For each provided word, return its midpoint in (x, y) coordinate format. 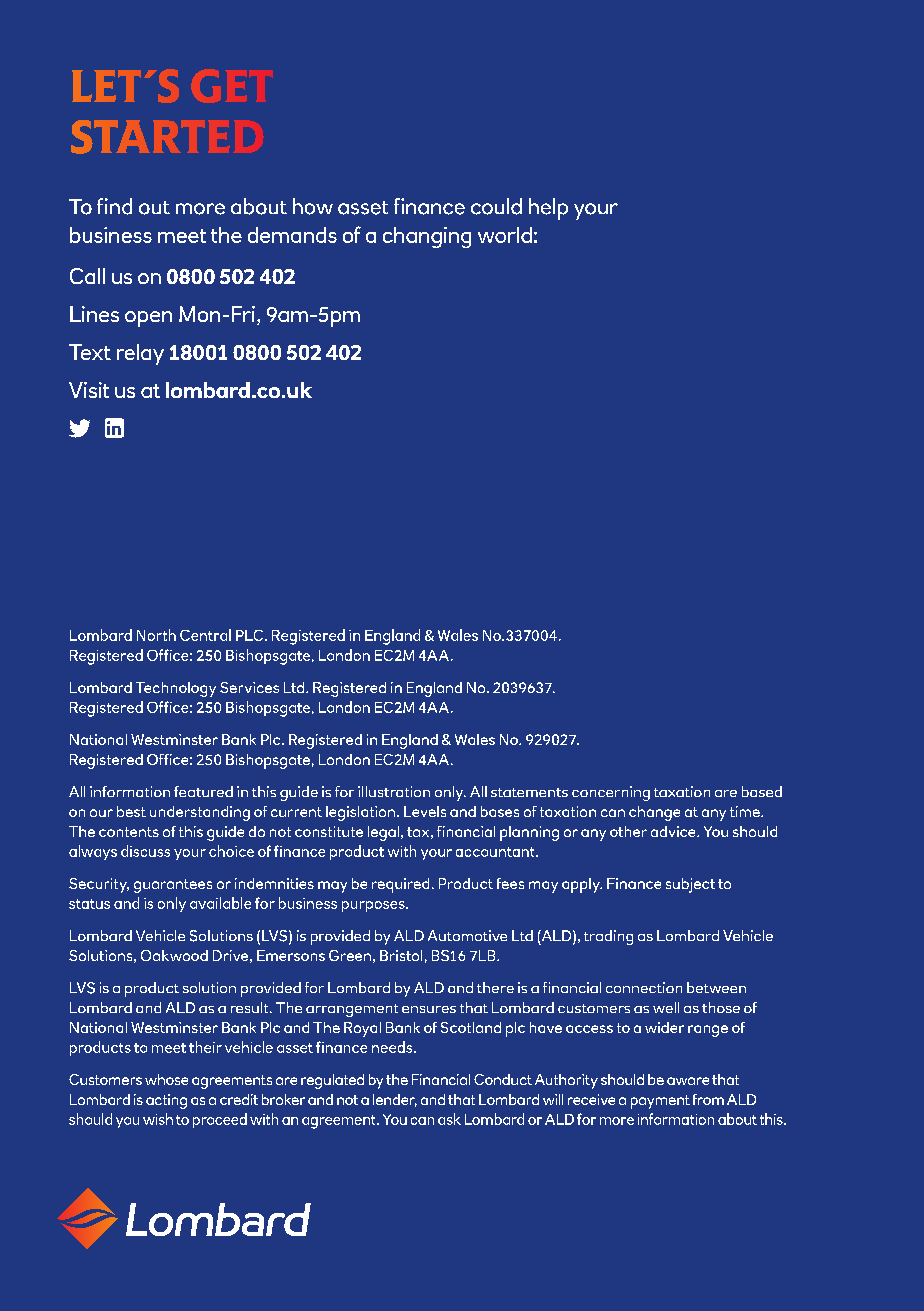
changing (427, 237)
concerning (611, 793)
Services (249, 687)
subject (690, 885)
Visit (89, 390)
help (548, 209)
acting (166, 1101)
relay (140, 354)
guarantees (173, 886)
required (400, 885)
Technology (176, 689)
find (114, 206)
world (505, 235)
